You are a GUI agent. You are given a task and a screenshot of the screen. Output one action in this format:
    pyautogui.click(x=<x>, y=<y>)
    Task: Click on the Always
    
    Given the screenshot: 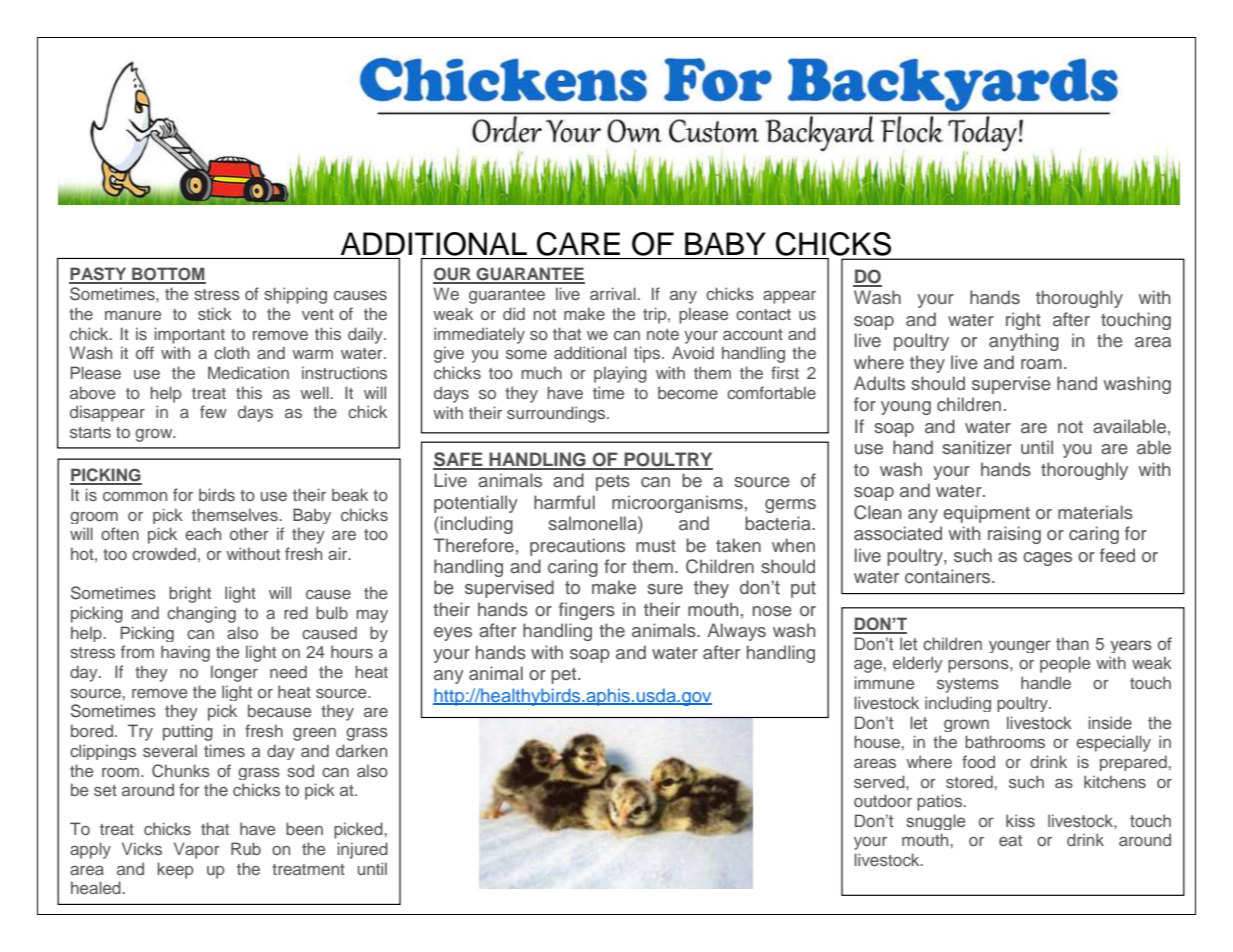 What is the action you would take?
    pyautogui.click(x=736, y=632)
